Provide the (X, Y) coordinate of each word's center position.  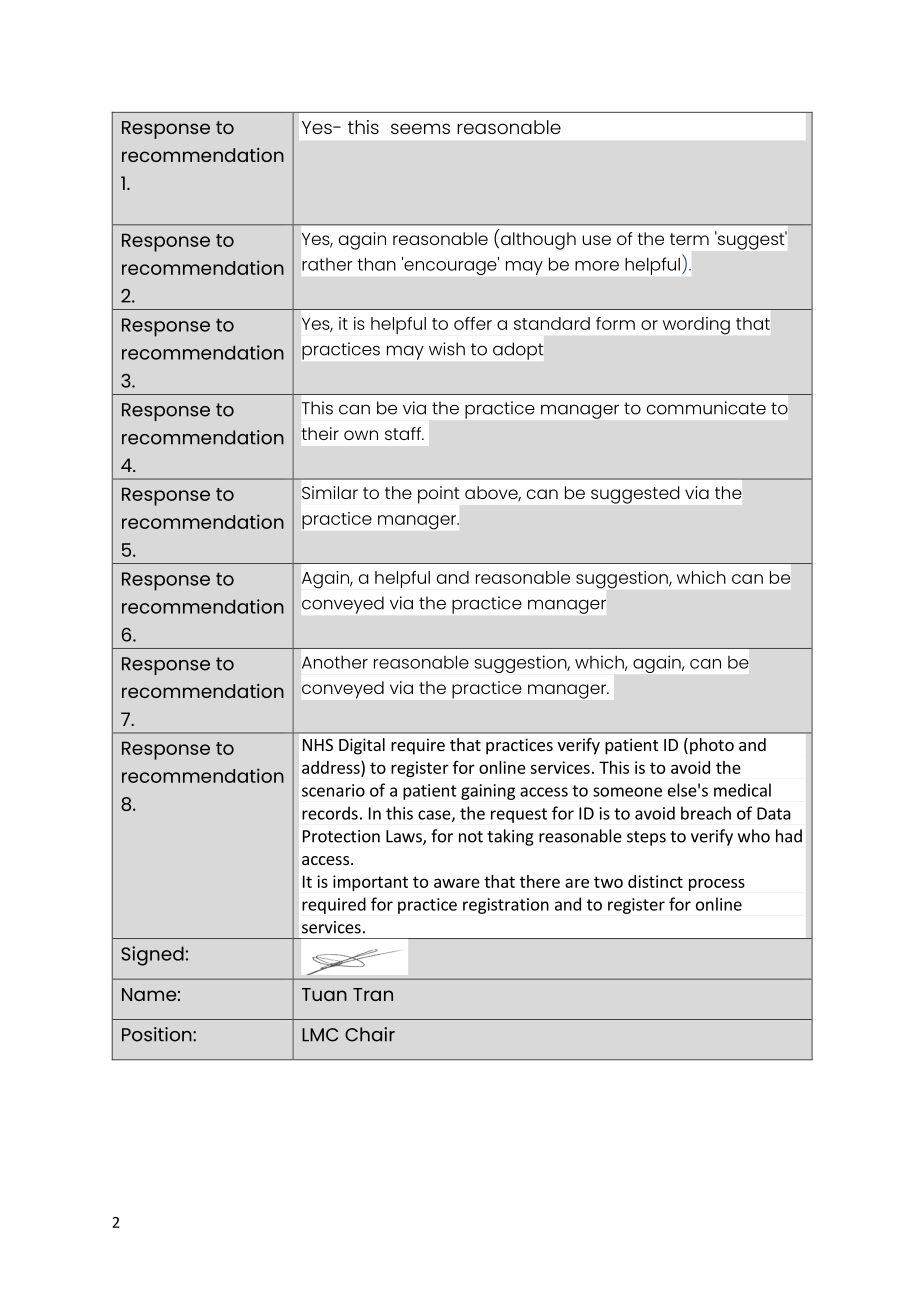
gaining (488, 792)
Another (335, 662)
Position (158, 1034)
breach (706, 813)
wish (447, 349)
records (330, 813)
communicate (706, 408)
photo (712, 746)
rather (327, 264)
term (689, 239)
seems (420, 128)
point (439, 495)
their (320, 433)
